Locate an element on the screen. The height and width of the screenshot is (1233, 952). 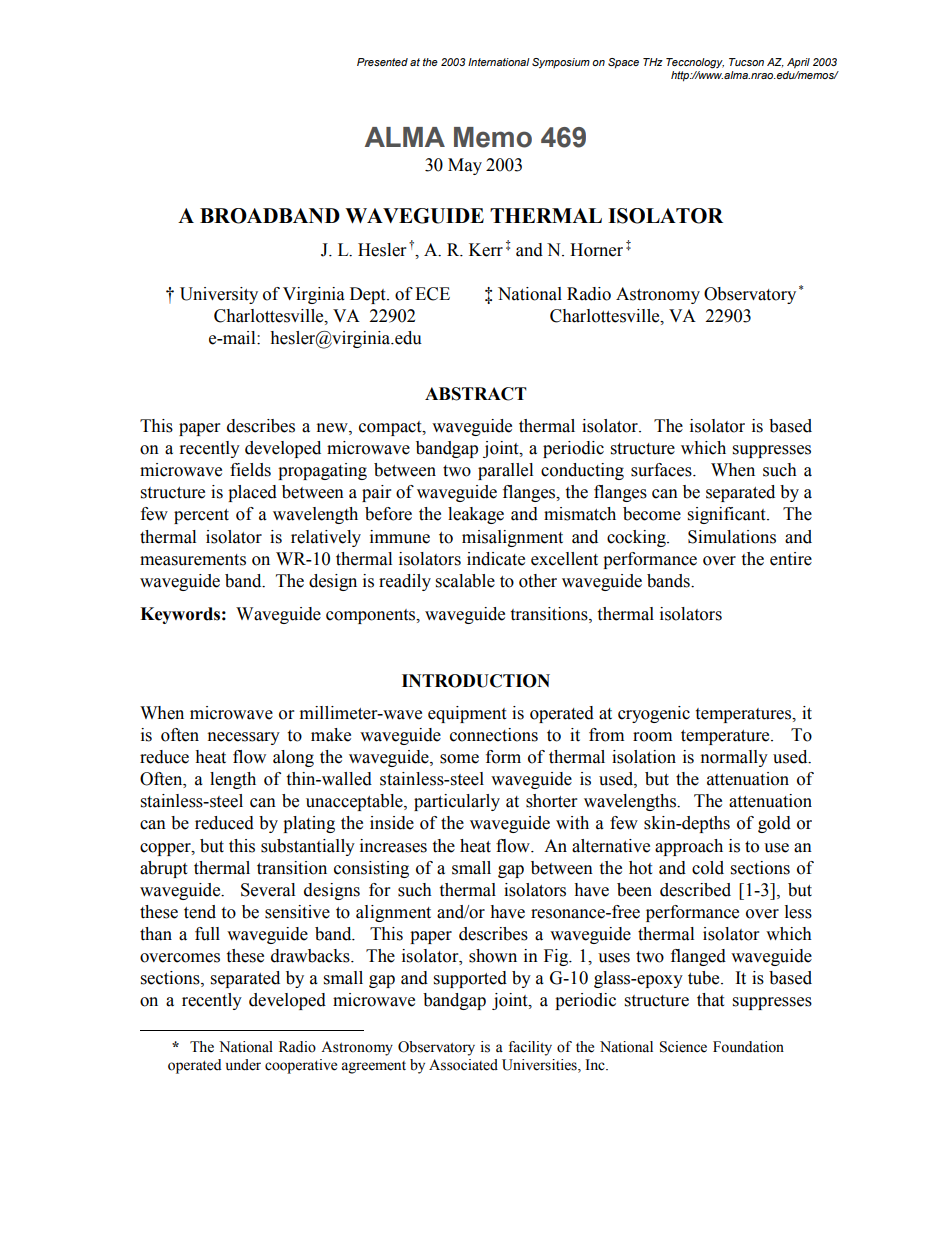
surfaces is located at coordinates (662, 470).
